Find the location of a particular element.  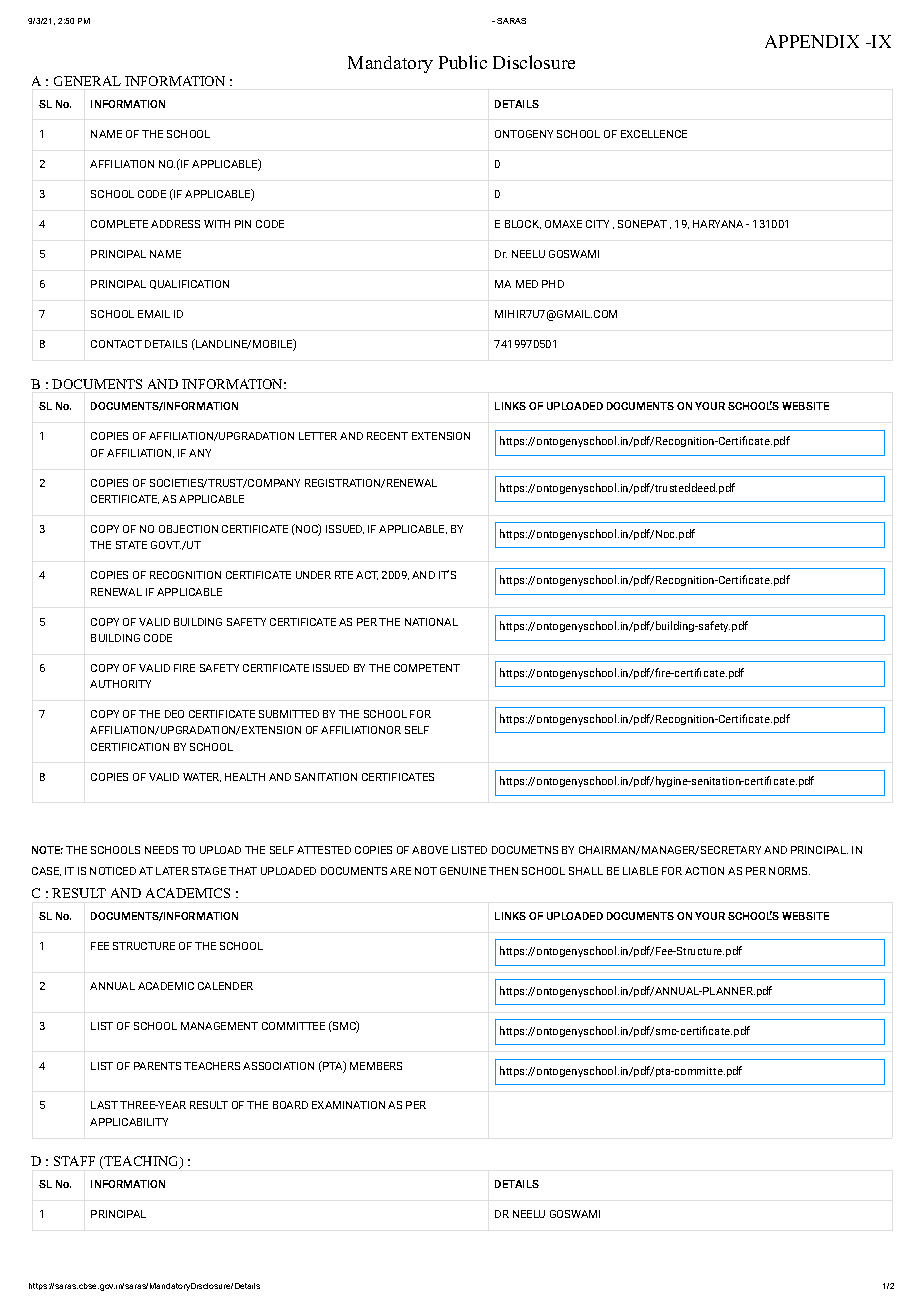

EXAMINATION is located at coordinates (348, 1105).
